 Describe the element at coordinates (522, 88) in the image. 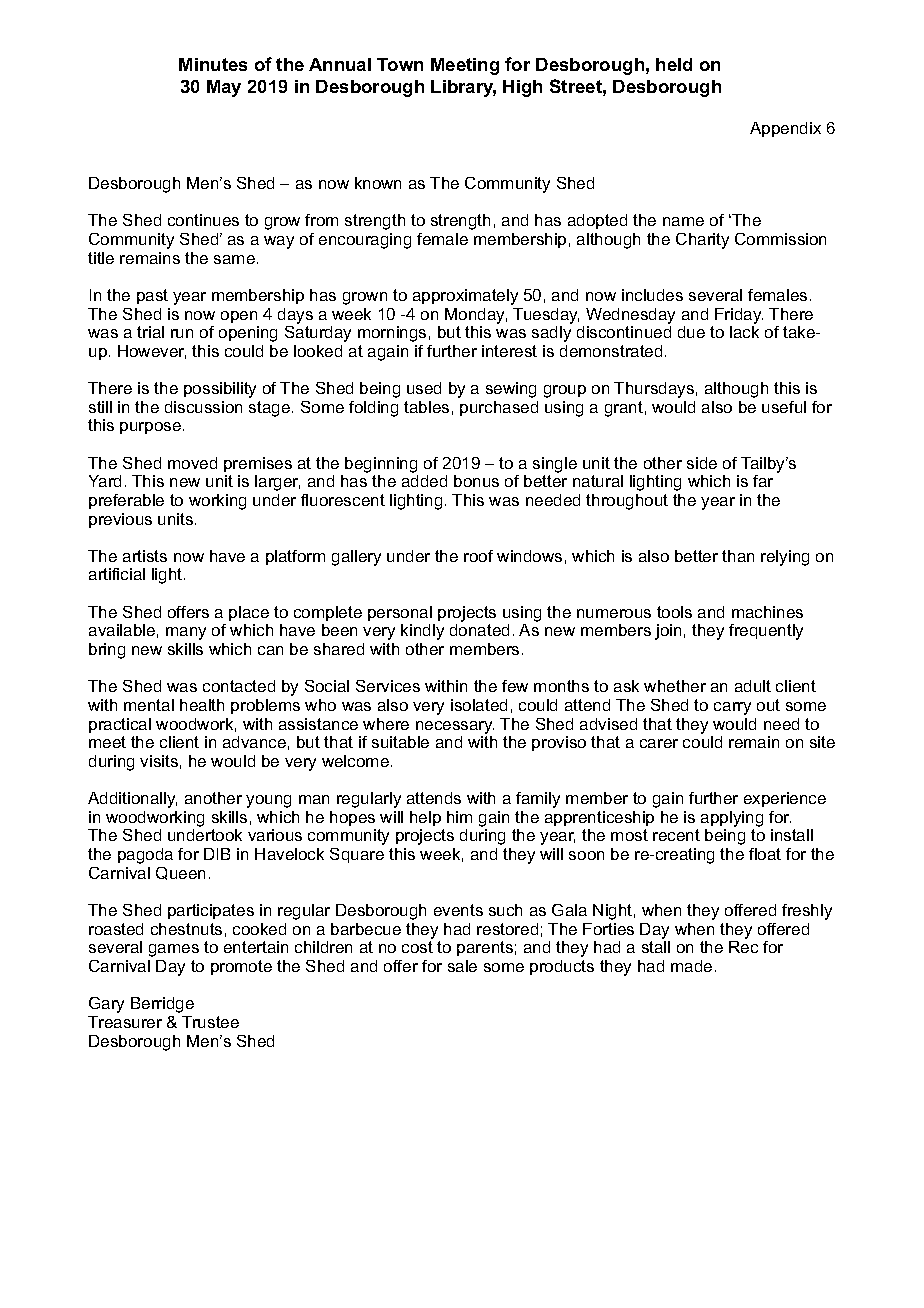

I see `High` at that location.
